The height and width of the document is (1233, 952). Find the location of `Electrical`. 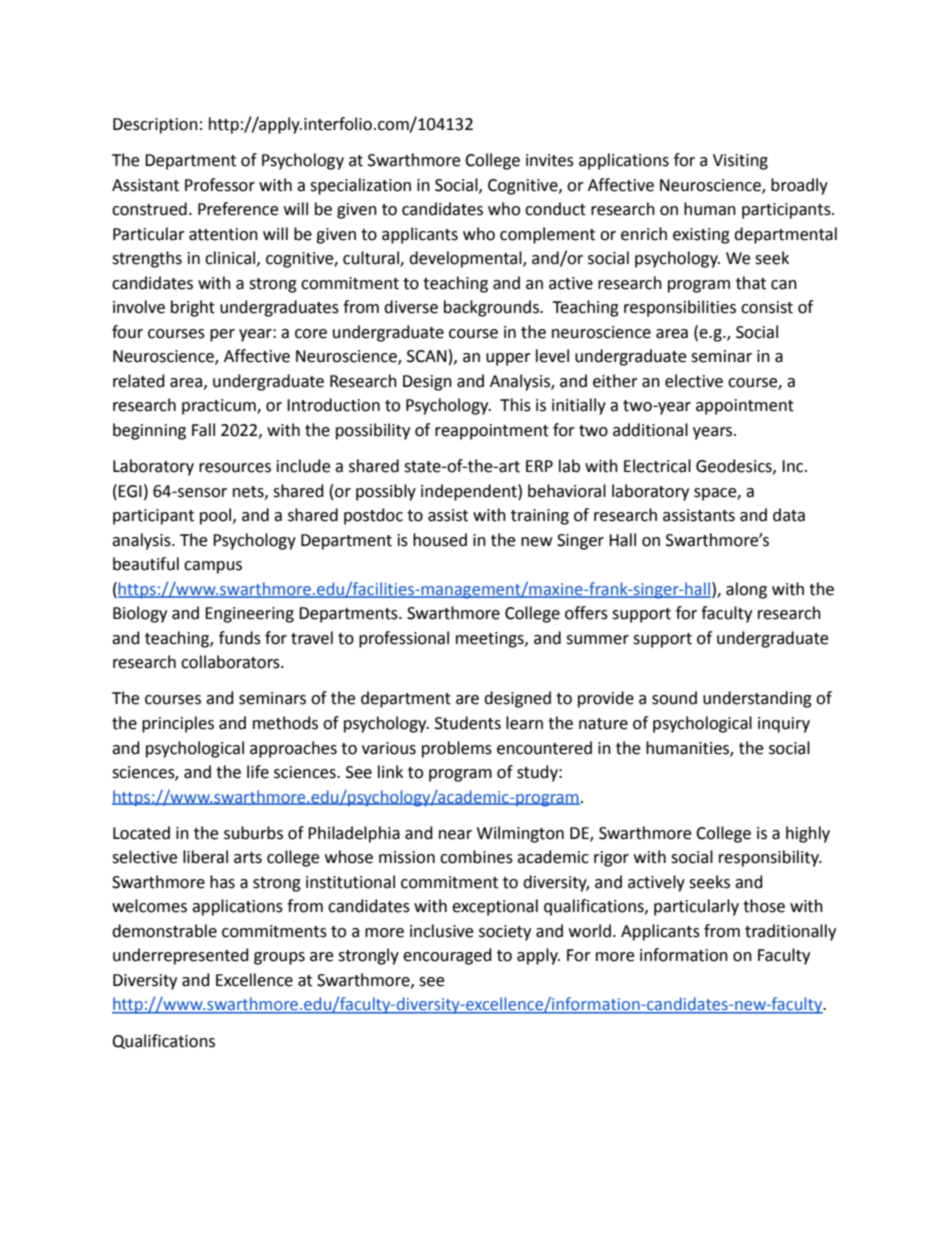

Electrical is located at coordinates (657, 466).
